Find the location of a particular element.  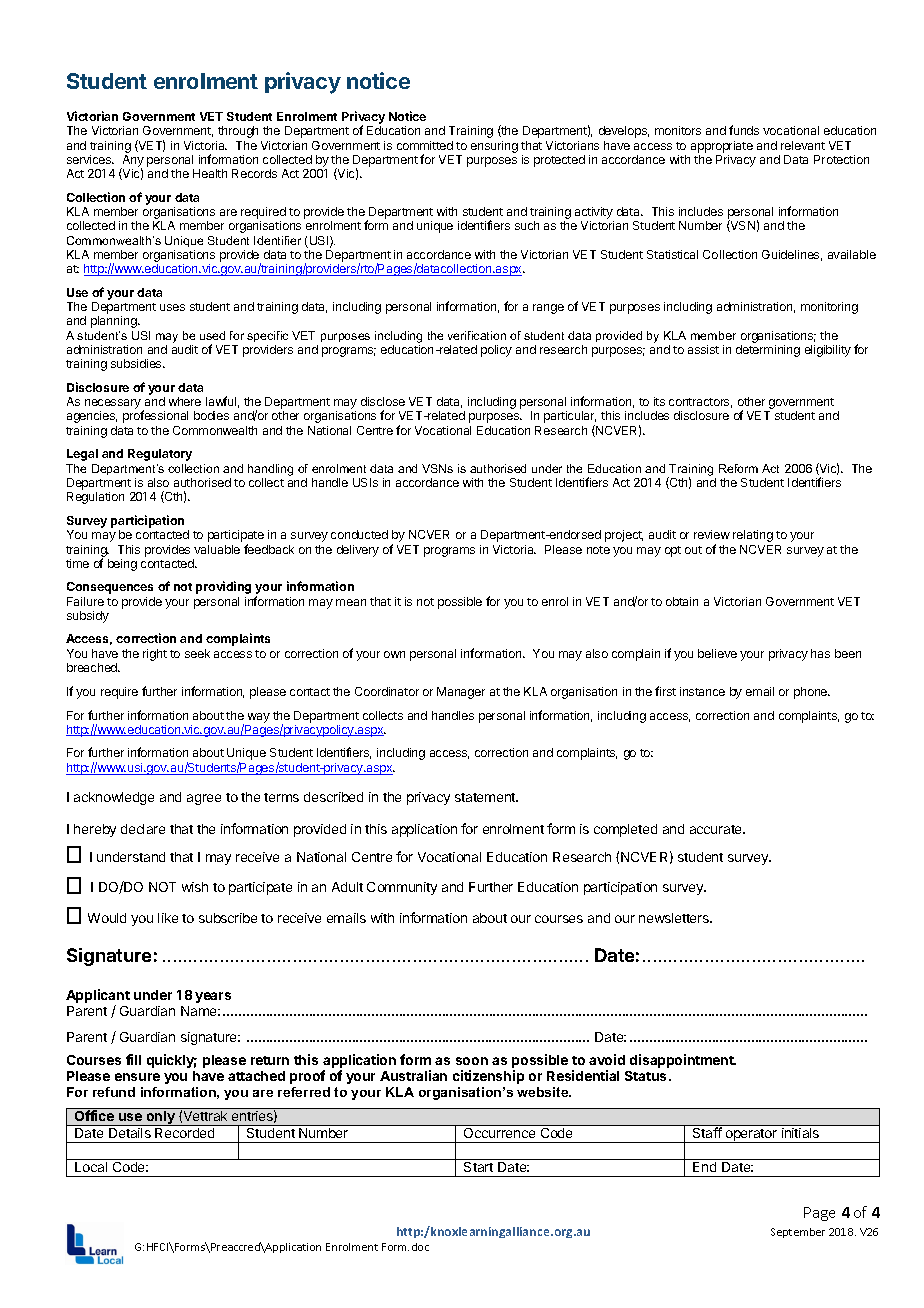

right is located at coordinates (155, 655).
